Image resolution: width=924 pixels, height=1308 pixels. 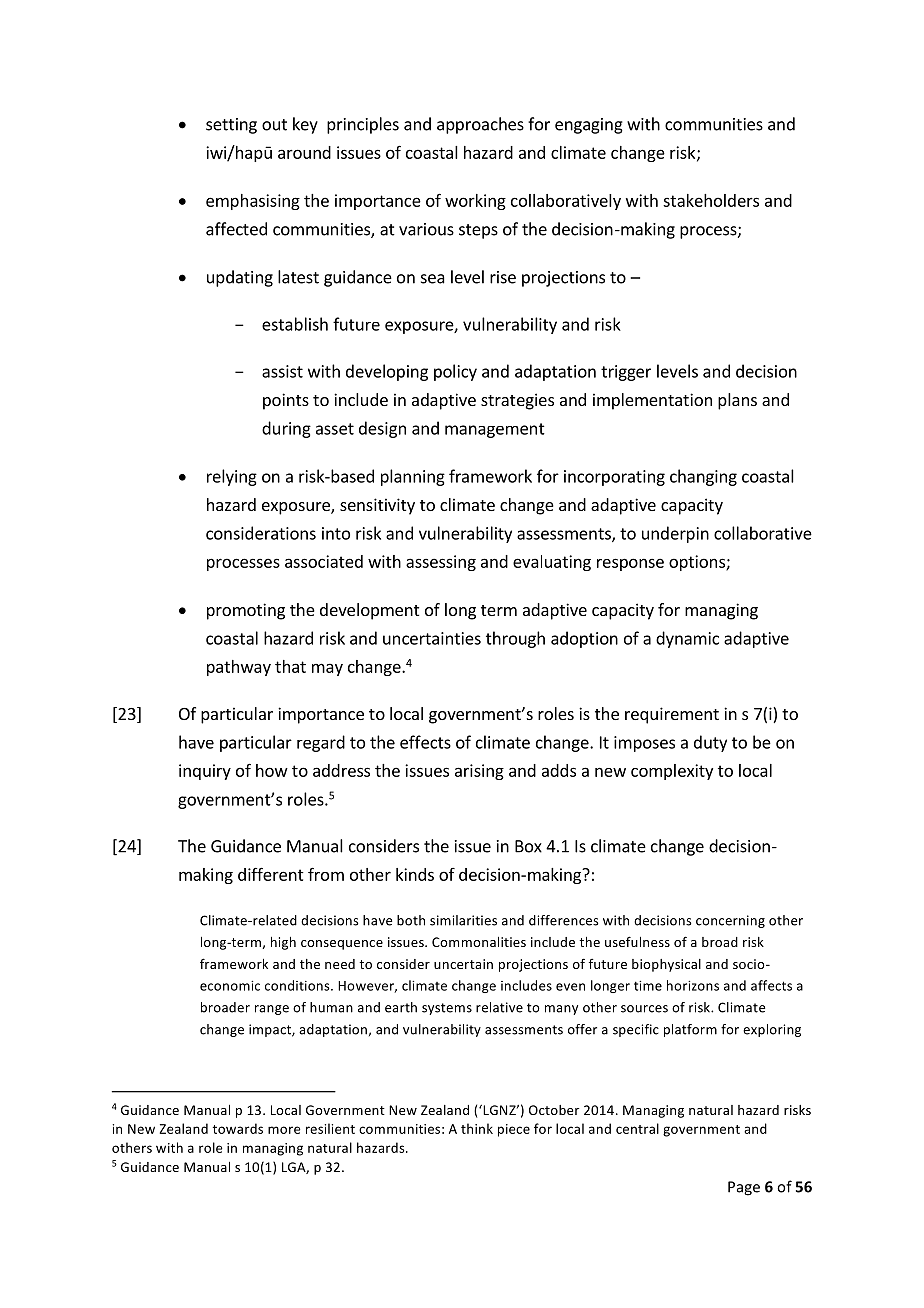 I want to click on that, so click(x=290, y=666).
